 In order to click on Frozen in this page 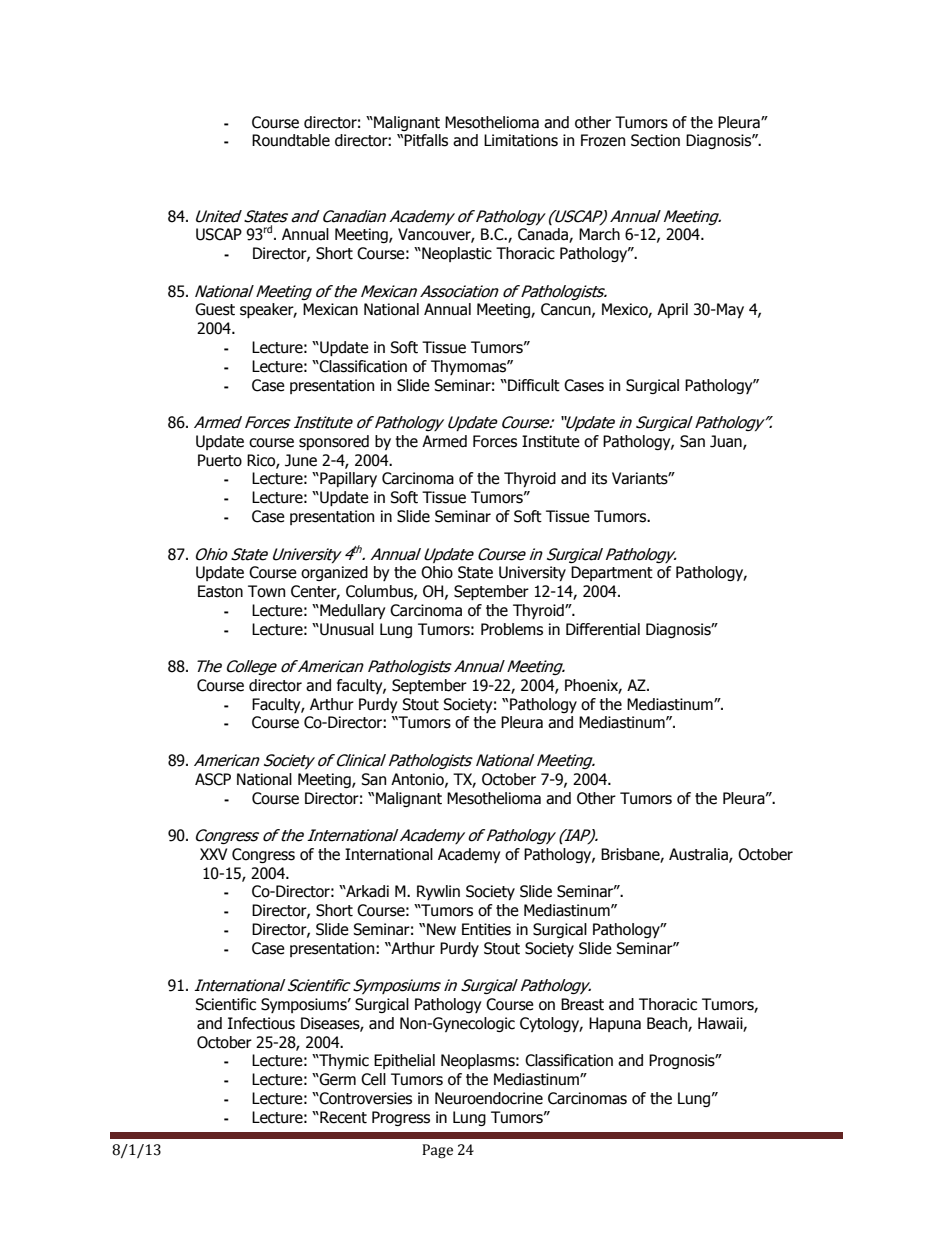, I will do `click(603, 140)`.
